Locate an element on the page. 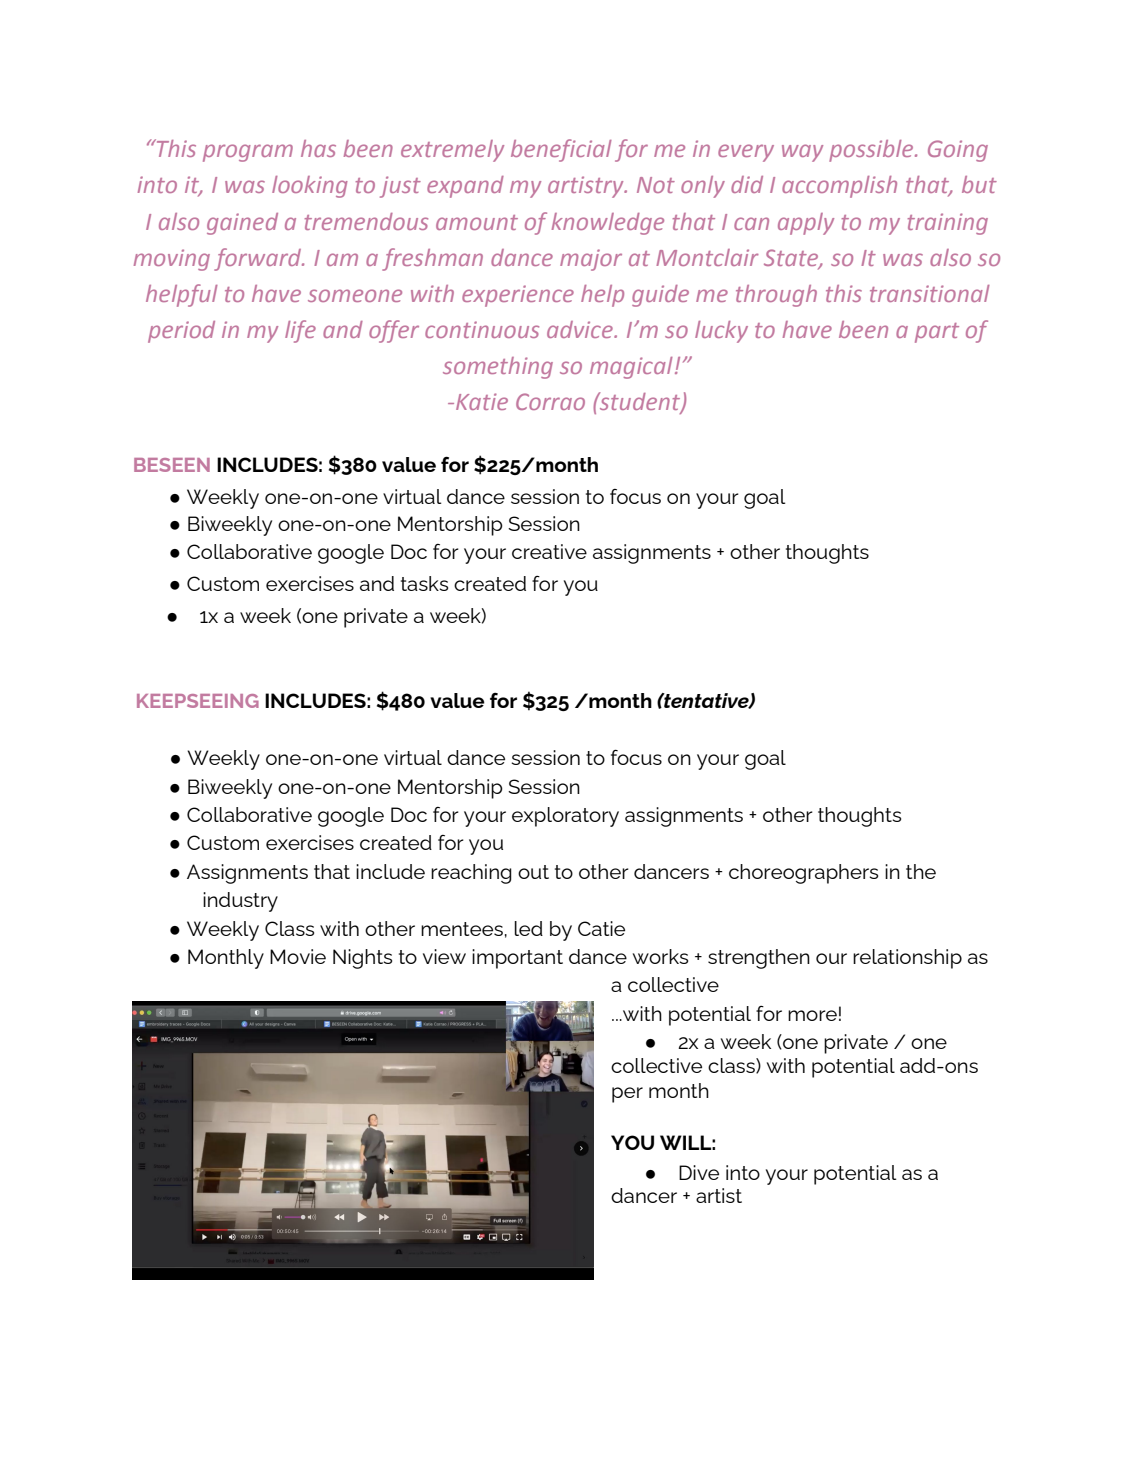 The height and width of the document is (1469, 1135). Movie is located at coordinates (298, 956).
